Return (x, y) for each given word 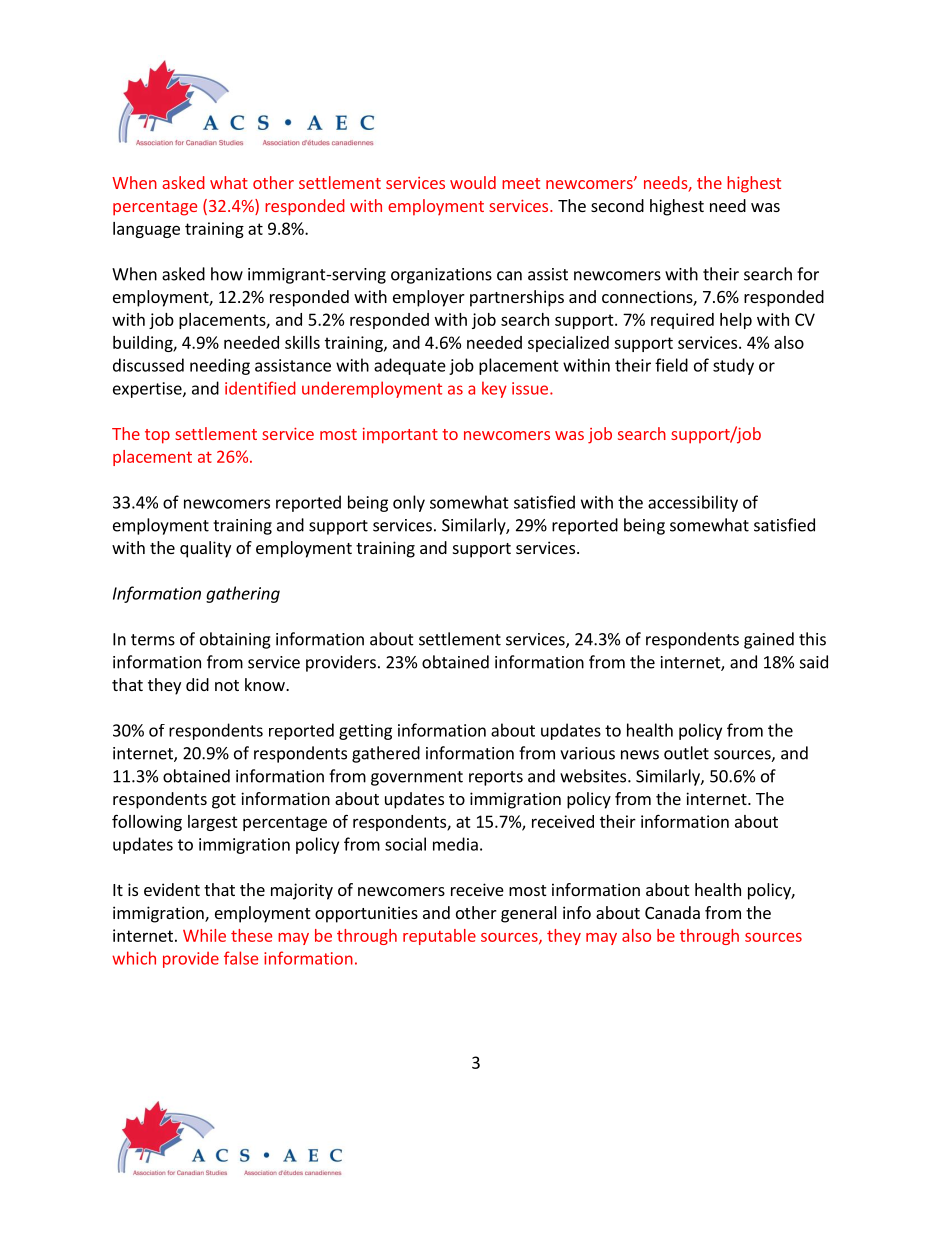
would (473, 182)
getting (365, 732)
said (814, 662)
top (157, 436)
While (204, 935)
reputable (439, 937)
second (617, 205)
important (400, 436)
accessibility (693, 503)
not (227, 685)
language (146, 230)
